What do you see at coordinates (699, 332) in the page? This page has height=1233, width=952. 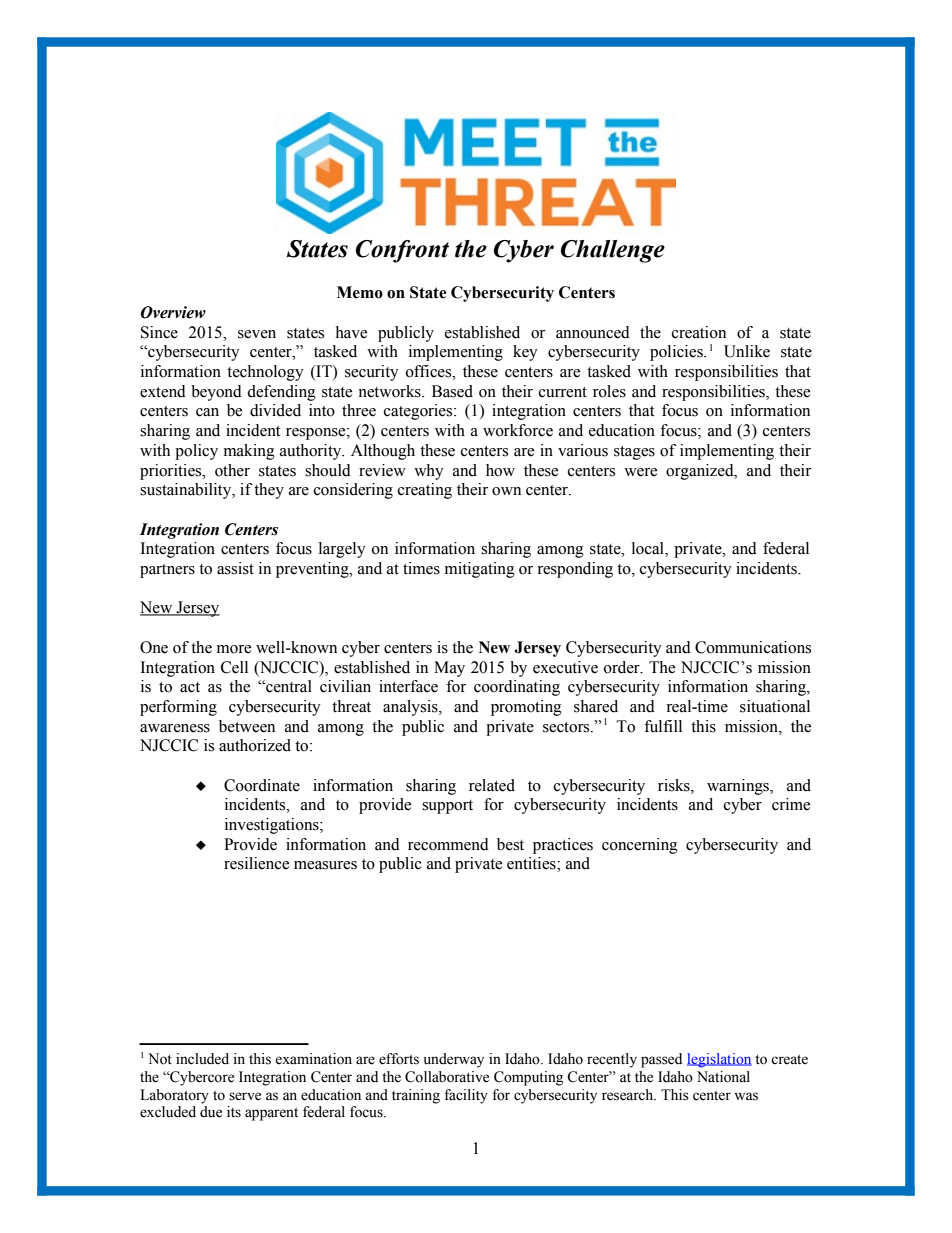 I see `creation` at bounding box center [699, 332].
